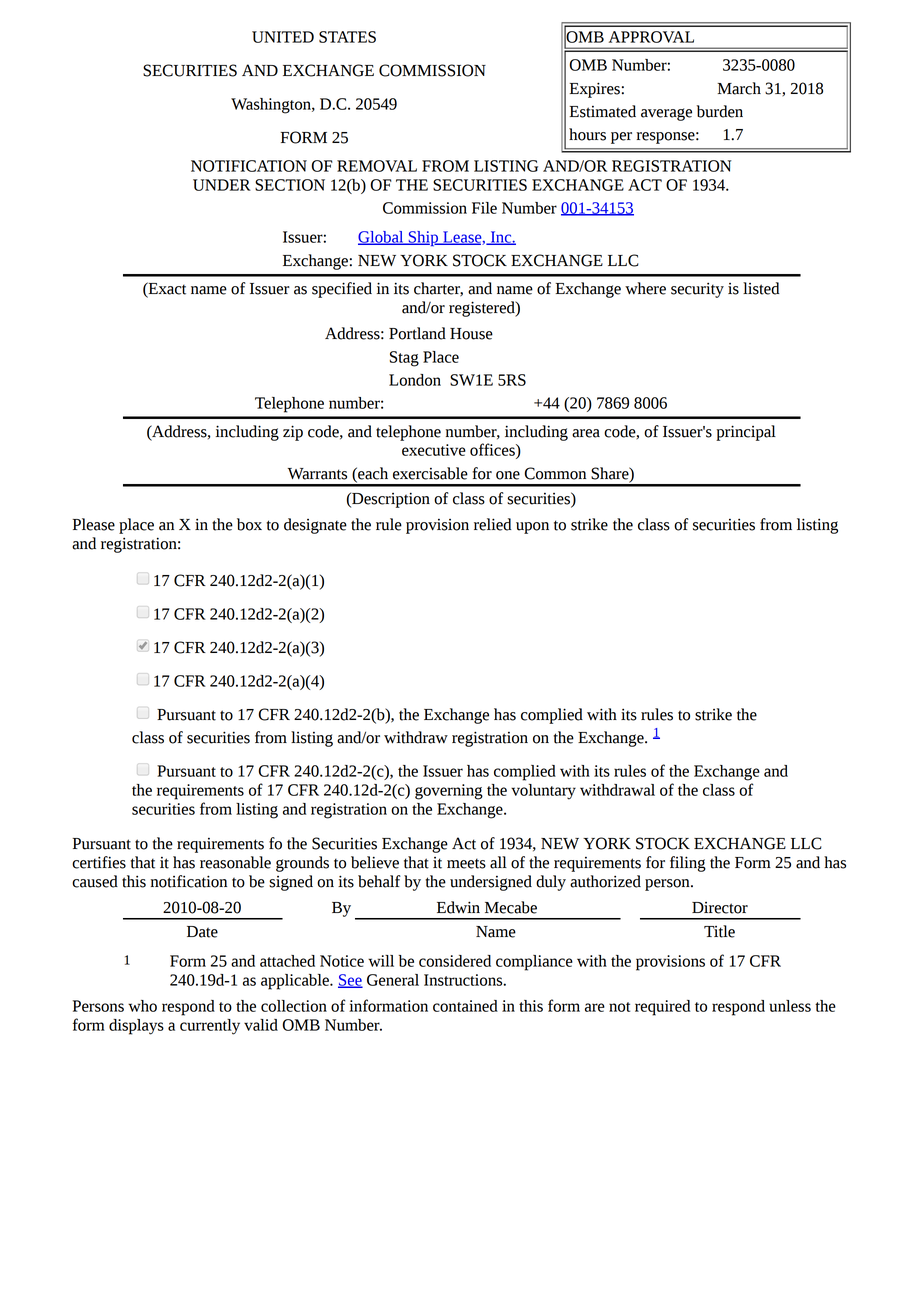  I want to click on contained, so click(465, 1006).
